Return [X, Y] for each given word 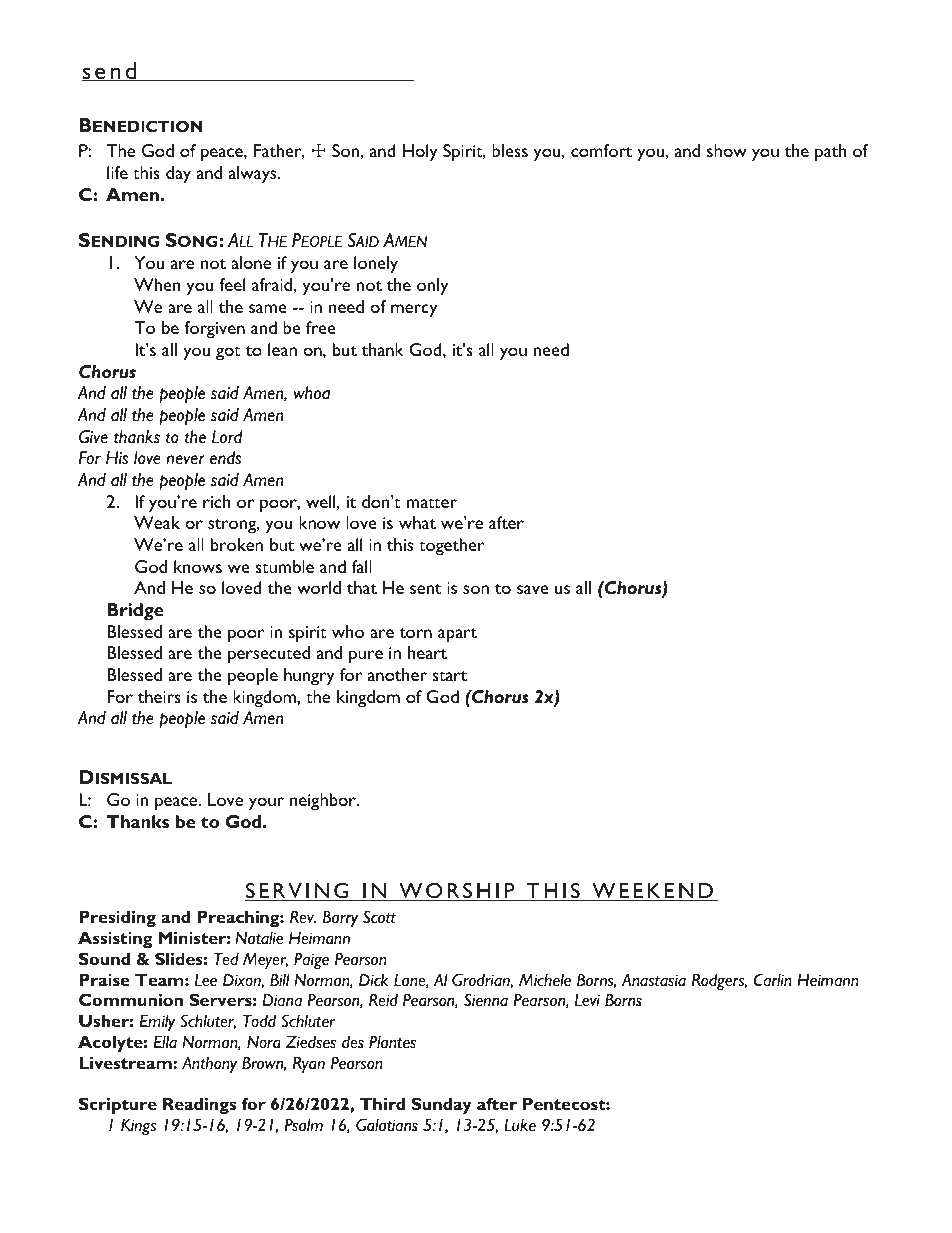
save [533, 589]
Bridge [135, 612]
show [727, 150]
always [254, 175]
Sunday [442, 1105]
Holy [420, 153]
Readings [199, 1105]
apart [457, 635]
